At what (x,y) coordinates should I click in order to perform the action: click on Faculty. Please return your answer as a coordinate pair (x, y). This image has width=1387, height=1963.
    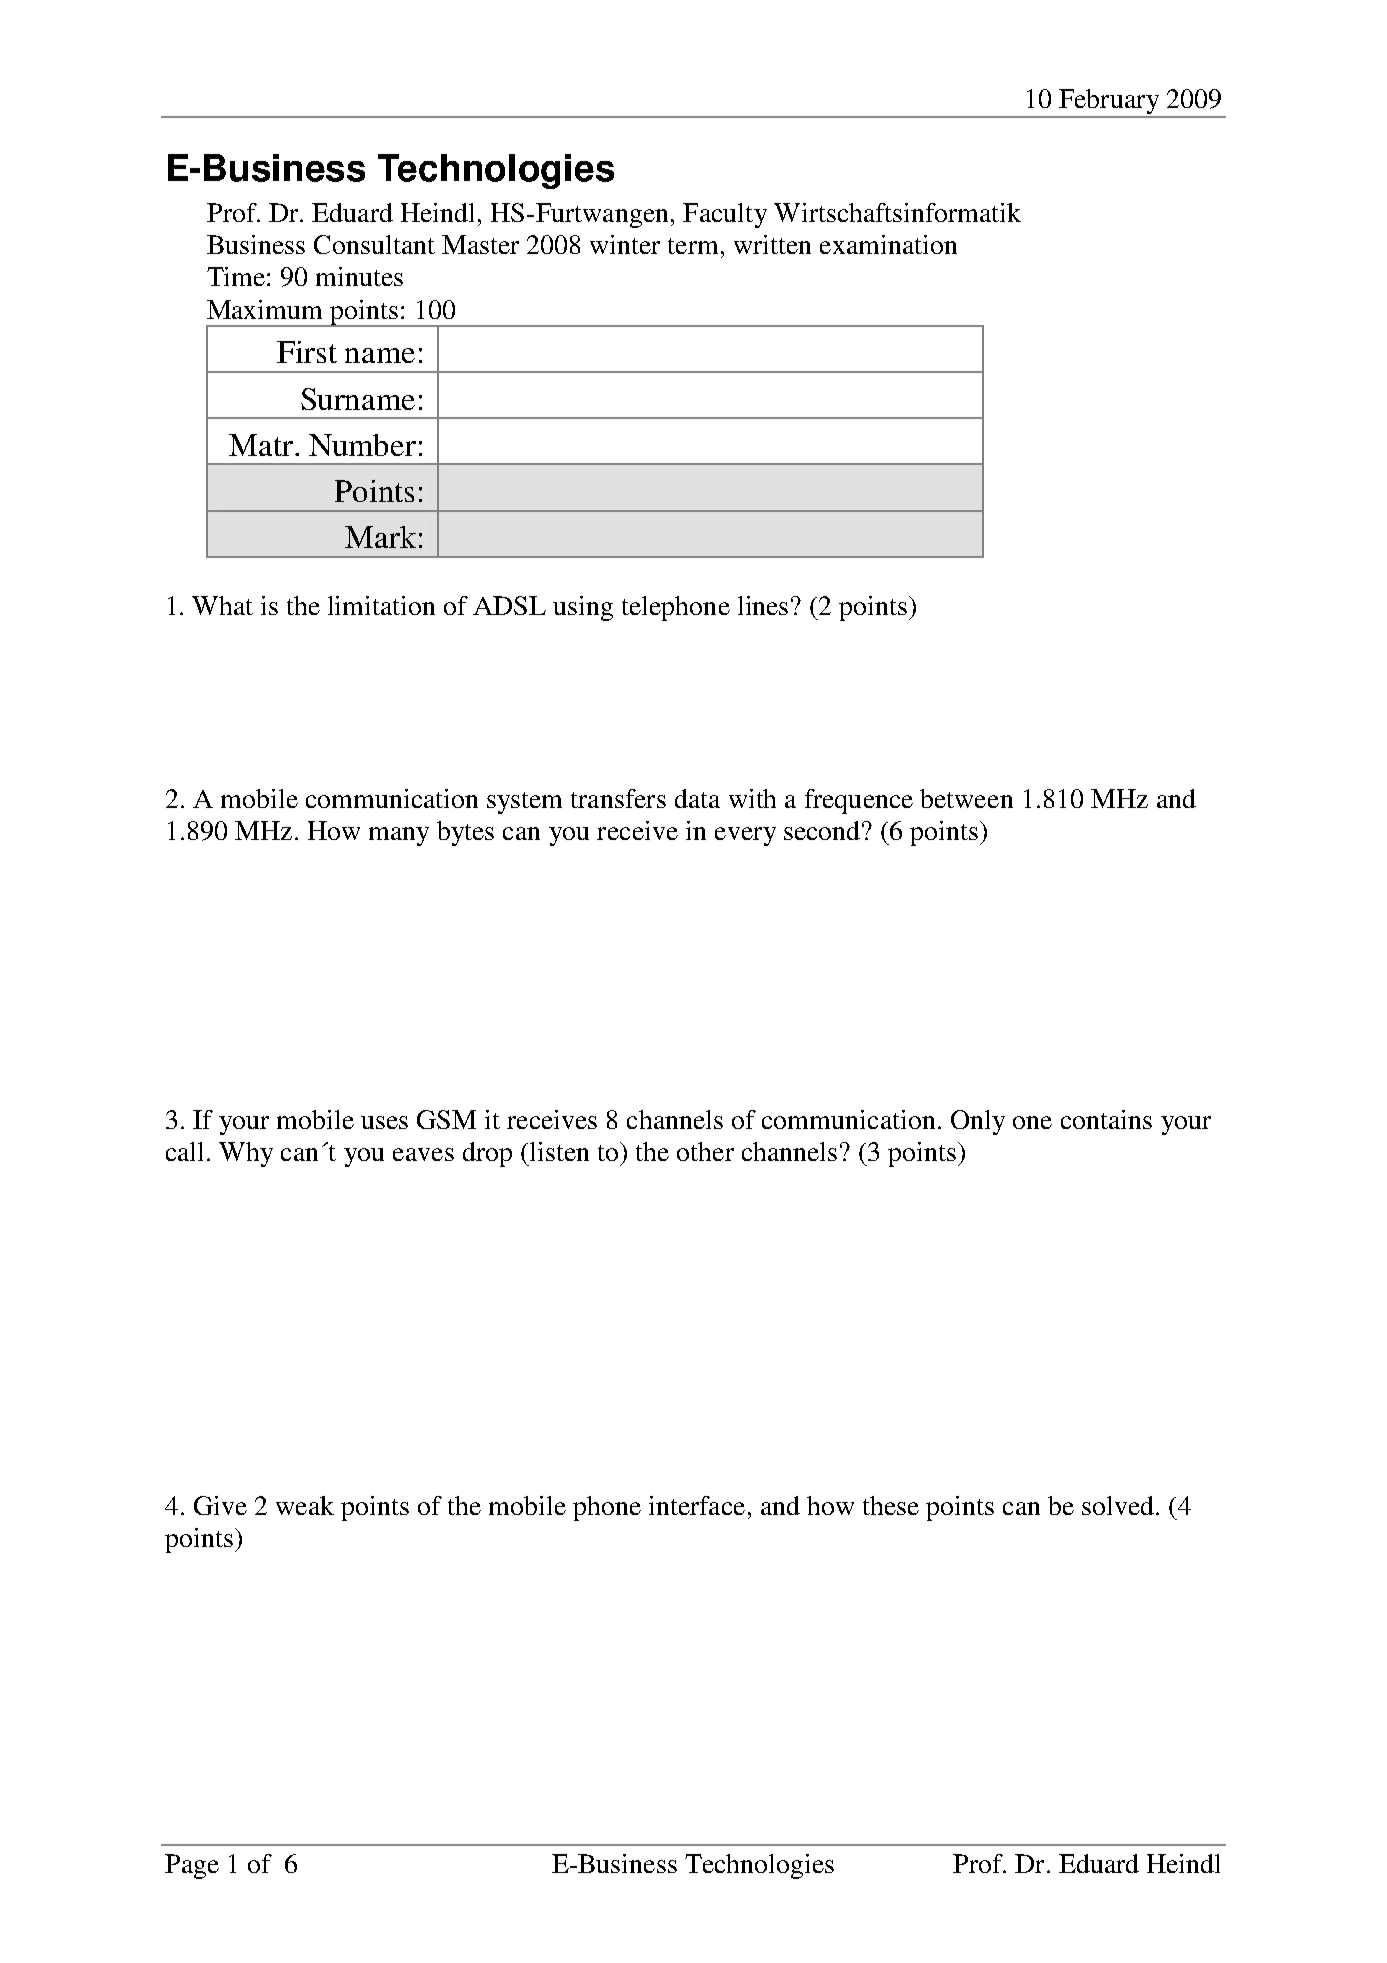
    Looking at the image, I should click on (725, 215).
